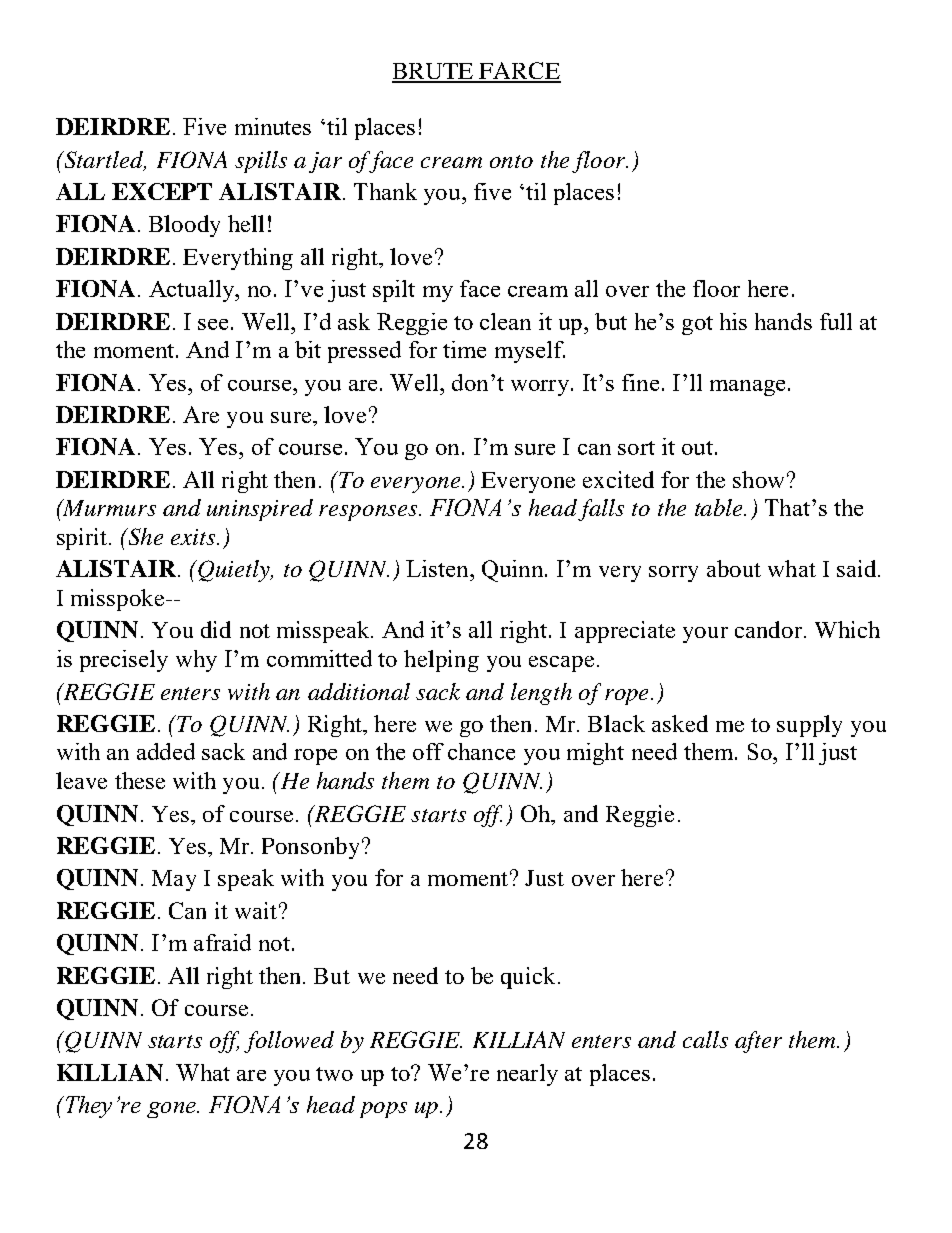 The image size is (952, 1233). I want to click on minutes, so click(273, 126).
